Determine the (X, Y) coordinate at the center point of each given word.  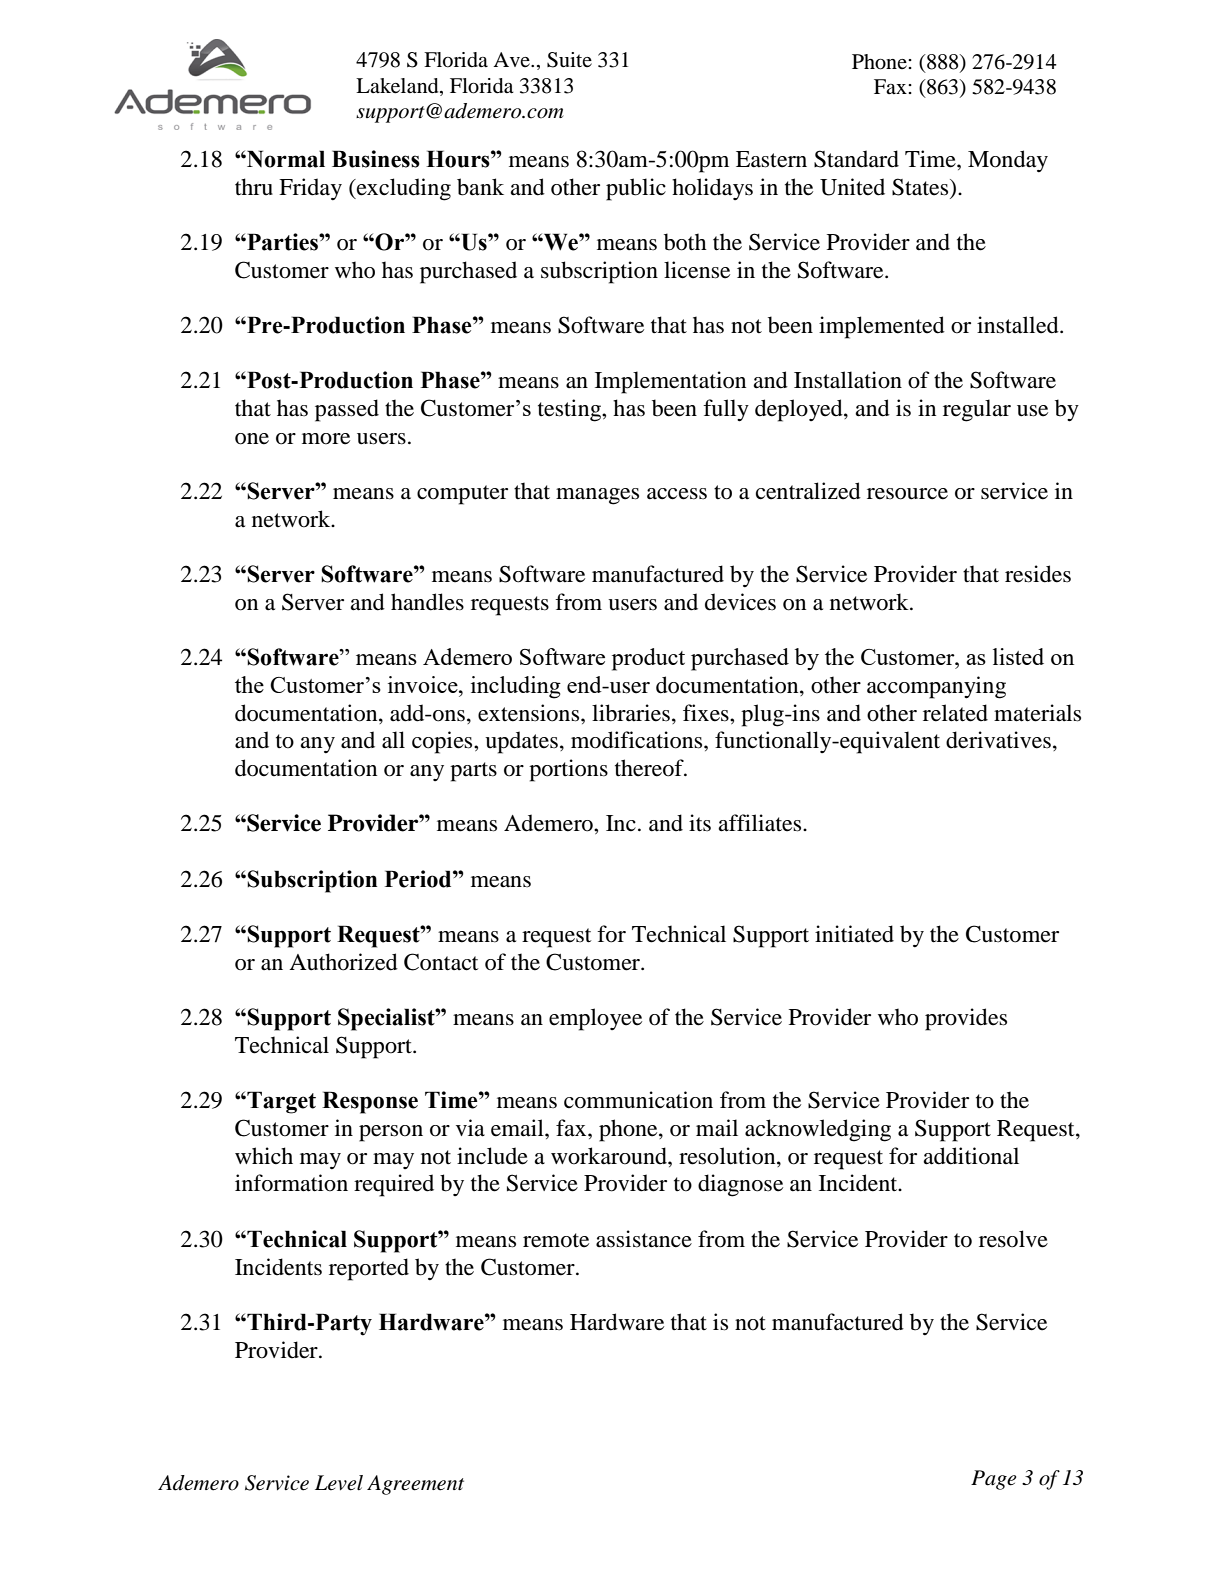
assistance (644, 1239)
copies (443, 742)
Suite (569, 60)
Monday (1008, 161)
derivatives (998, 740)
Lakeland (398, 86)
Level (339, 1483)
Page (993, 1480)
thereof (650, 768)
